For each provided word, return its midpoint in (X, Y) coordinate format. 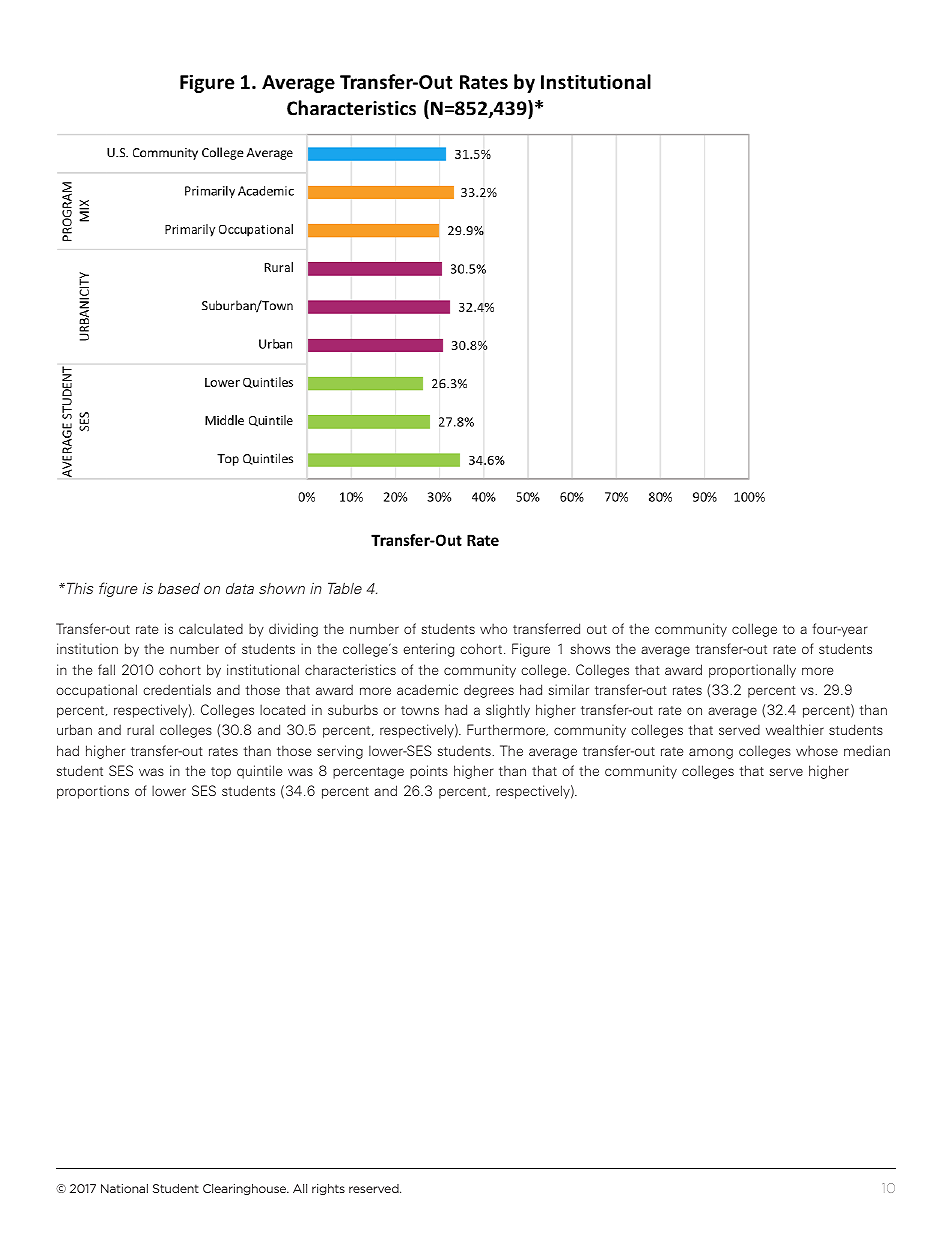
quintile (259, 772)
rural (140, 729)
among (711, 753)
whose (817, 750)
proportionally (752, 671)
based (179, 588)
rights (328, 1189)
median (867, 750)
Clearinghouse (246, 1189)
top (221, 773)
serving (340, 752)
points (429, 772)
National (124, 1188)
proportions (93, 792)
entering (428, 650)
